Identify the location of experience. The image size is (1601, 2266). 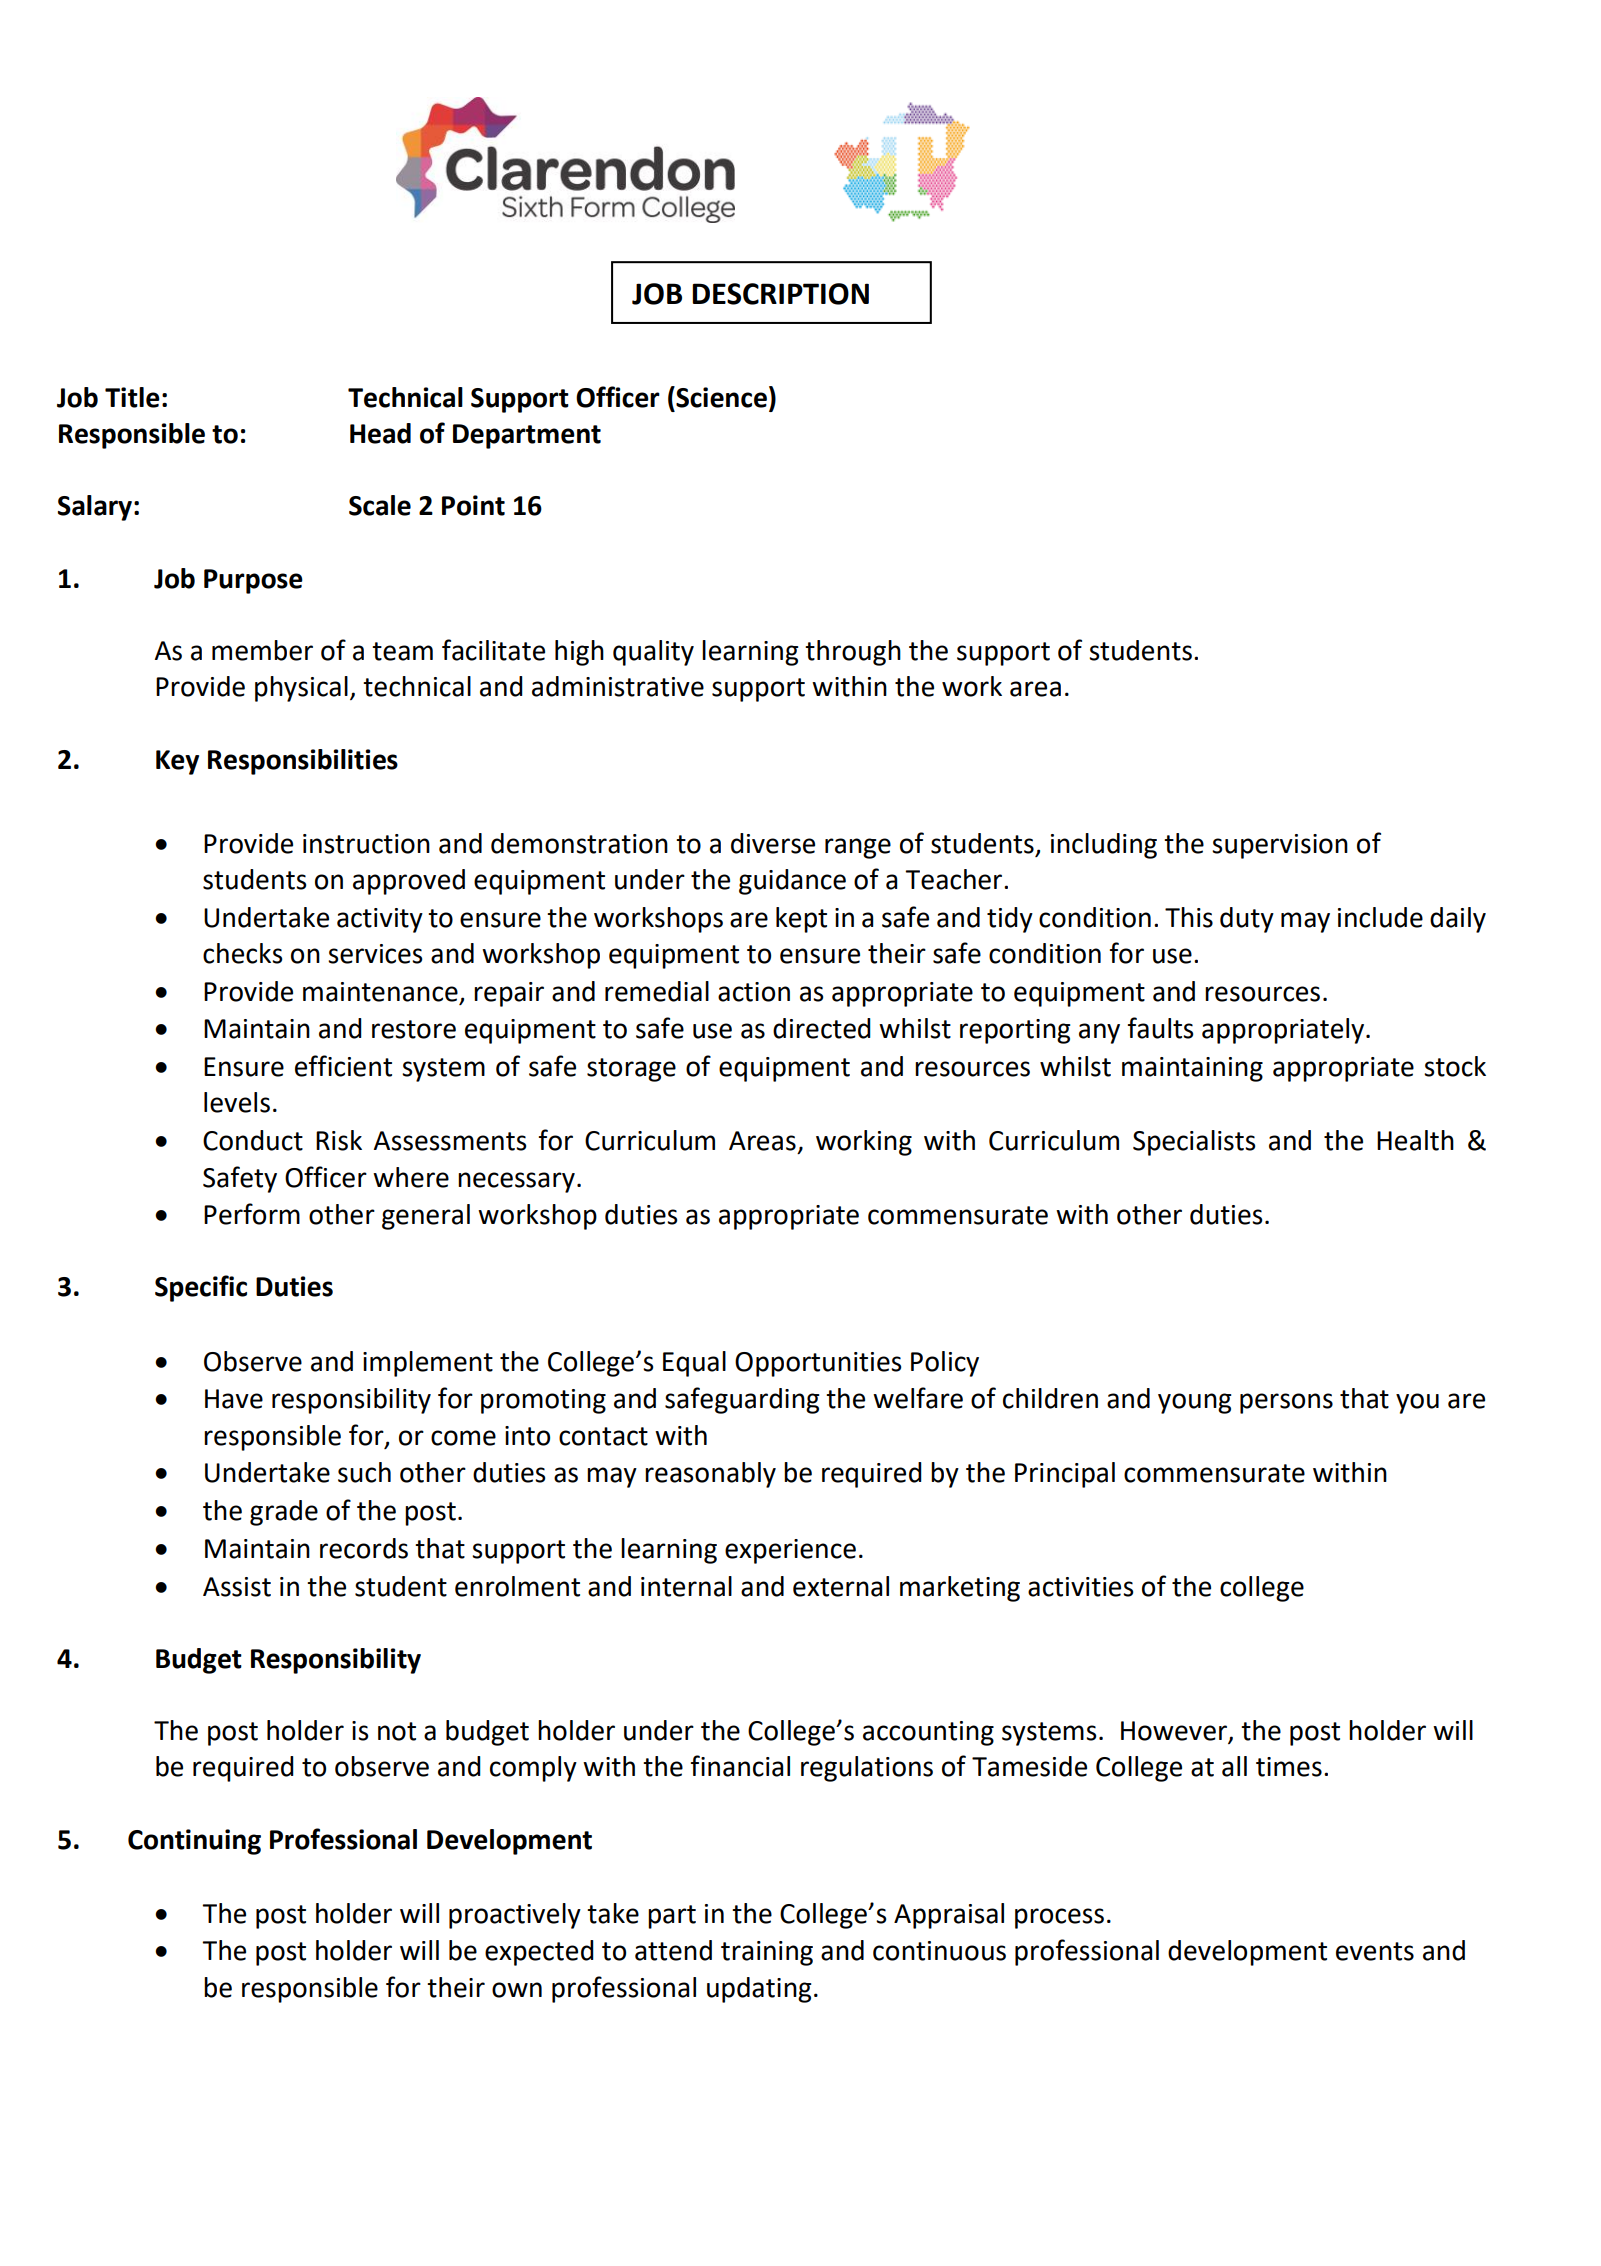
(790, 1551).
